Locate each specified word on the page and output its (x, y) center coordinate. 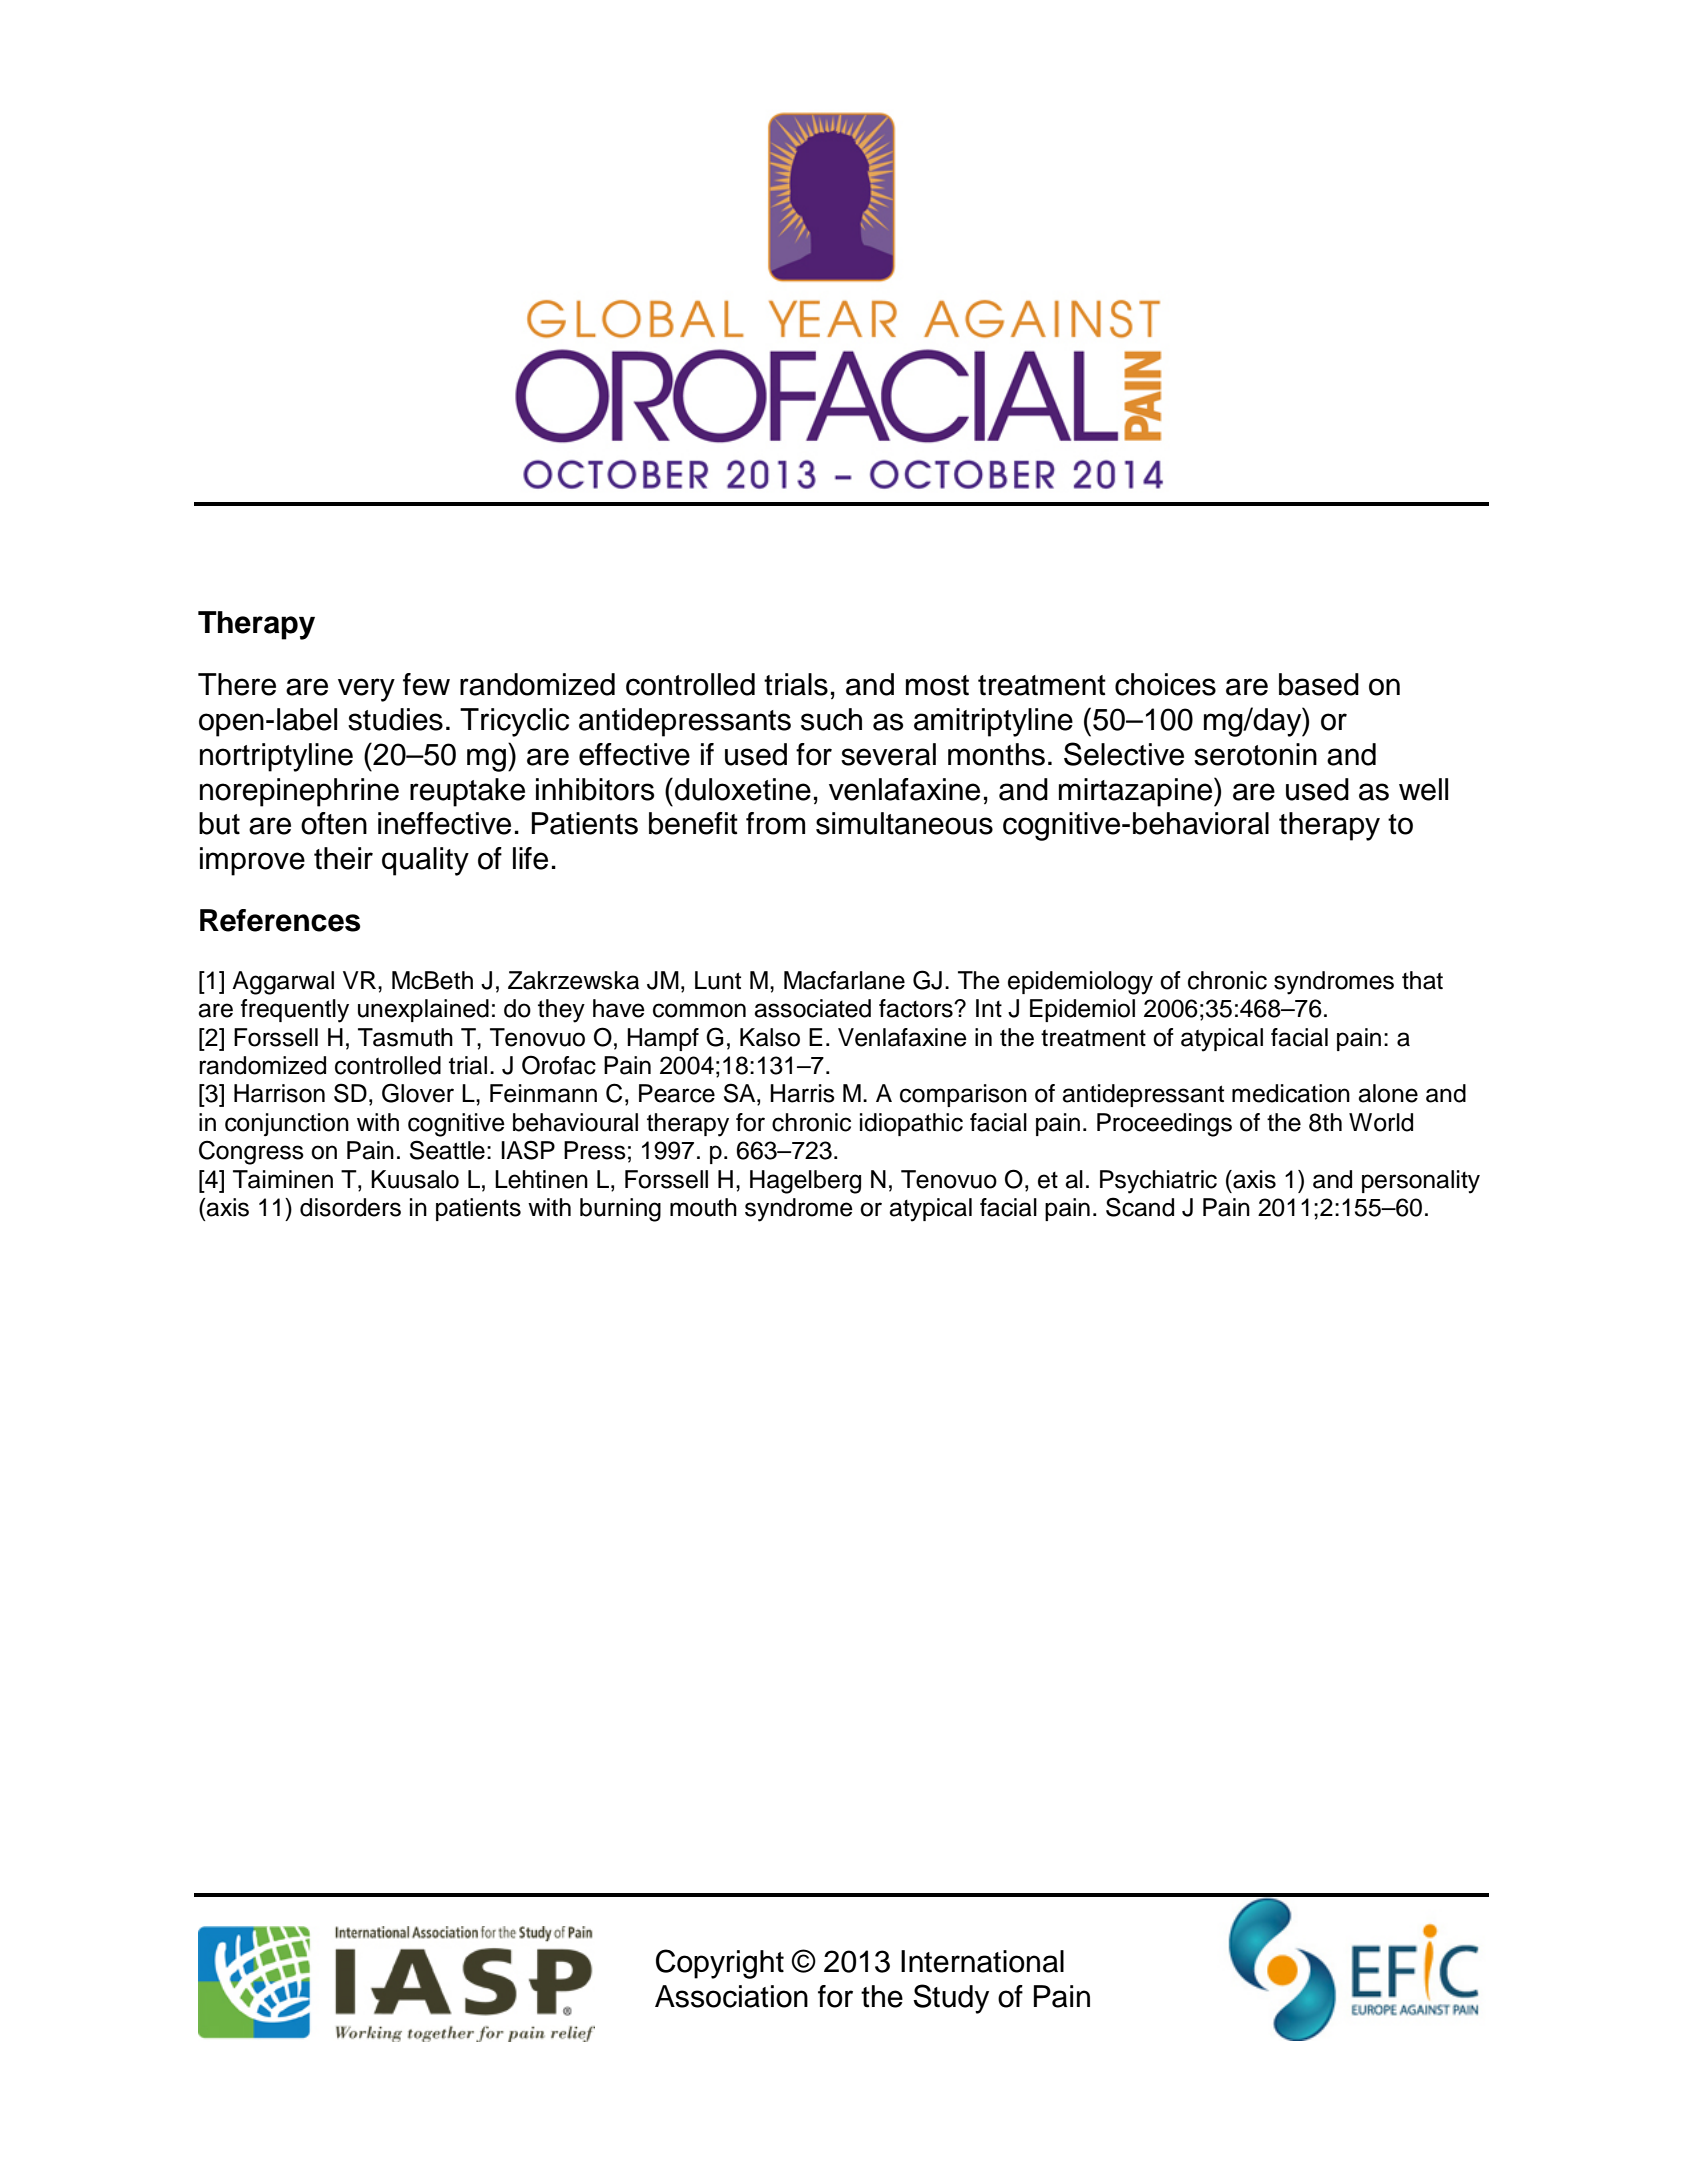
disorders (350, 1207)
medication (1291, 1093)
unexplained (423, 1010)
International (982, 1961)
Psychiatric (1158, 1182)
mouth (703, 1207)
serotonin (1255, 754)
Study (951, 1999)
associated (812, 1008)
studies (395, 719)
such (831, 719)
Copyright (720, 1964)
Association (731, 1996)
